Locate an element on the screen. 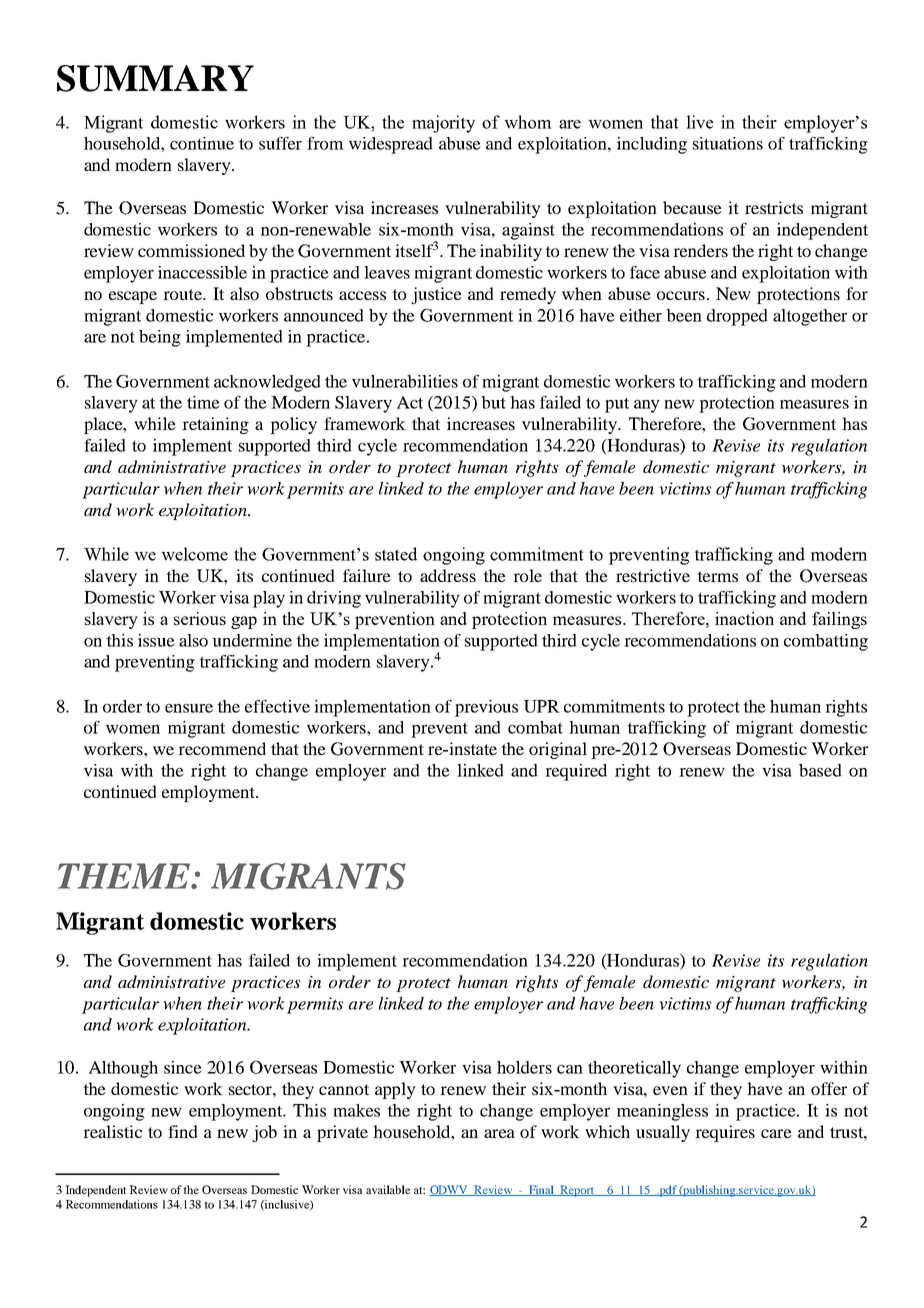 The height and width of the screenshot is (1308, 924). inaction is located at coordinates (744, 618).
